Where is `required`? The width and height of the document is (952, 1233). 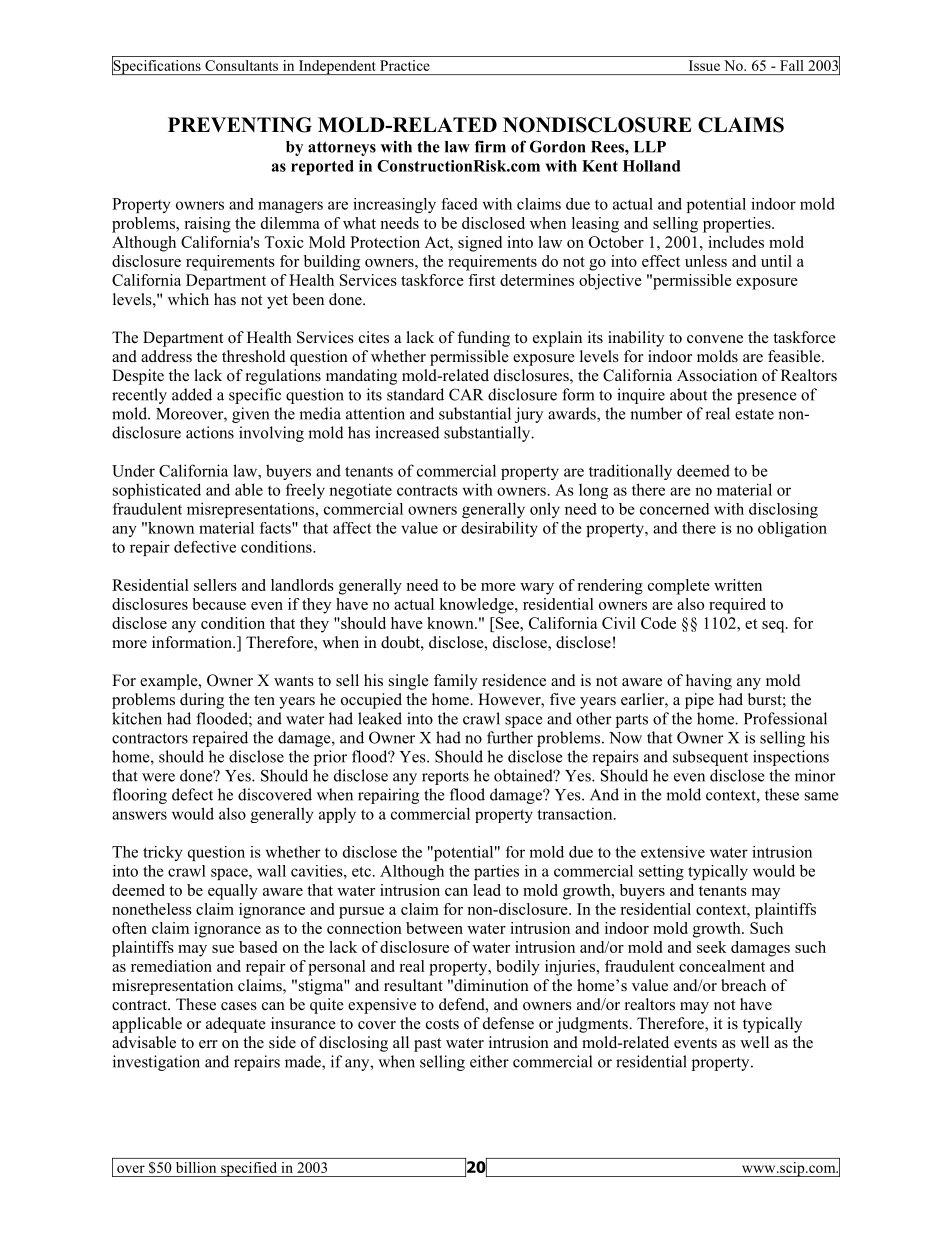
required is located at coordinates (737, 606).
